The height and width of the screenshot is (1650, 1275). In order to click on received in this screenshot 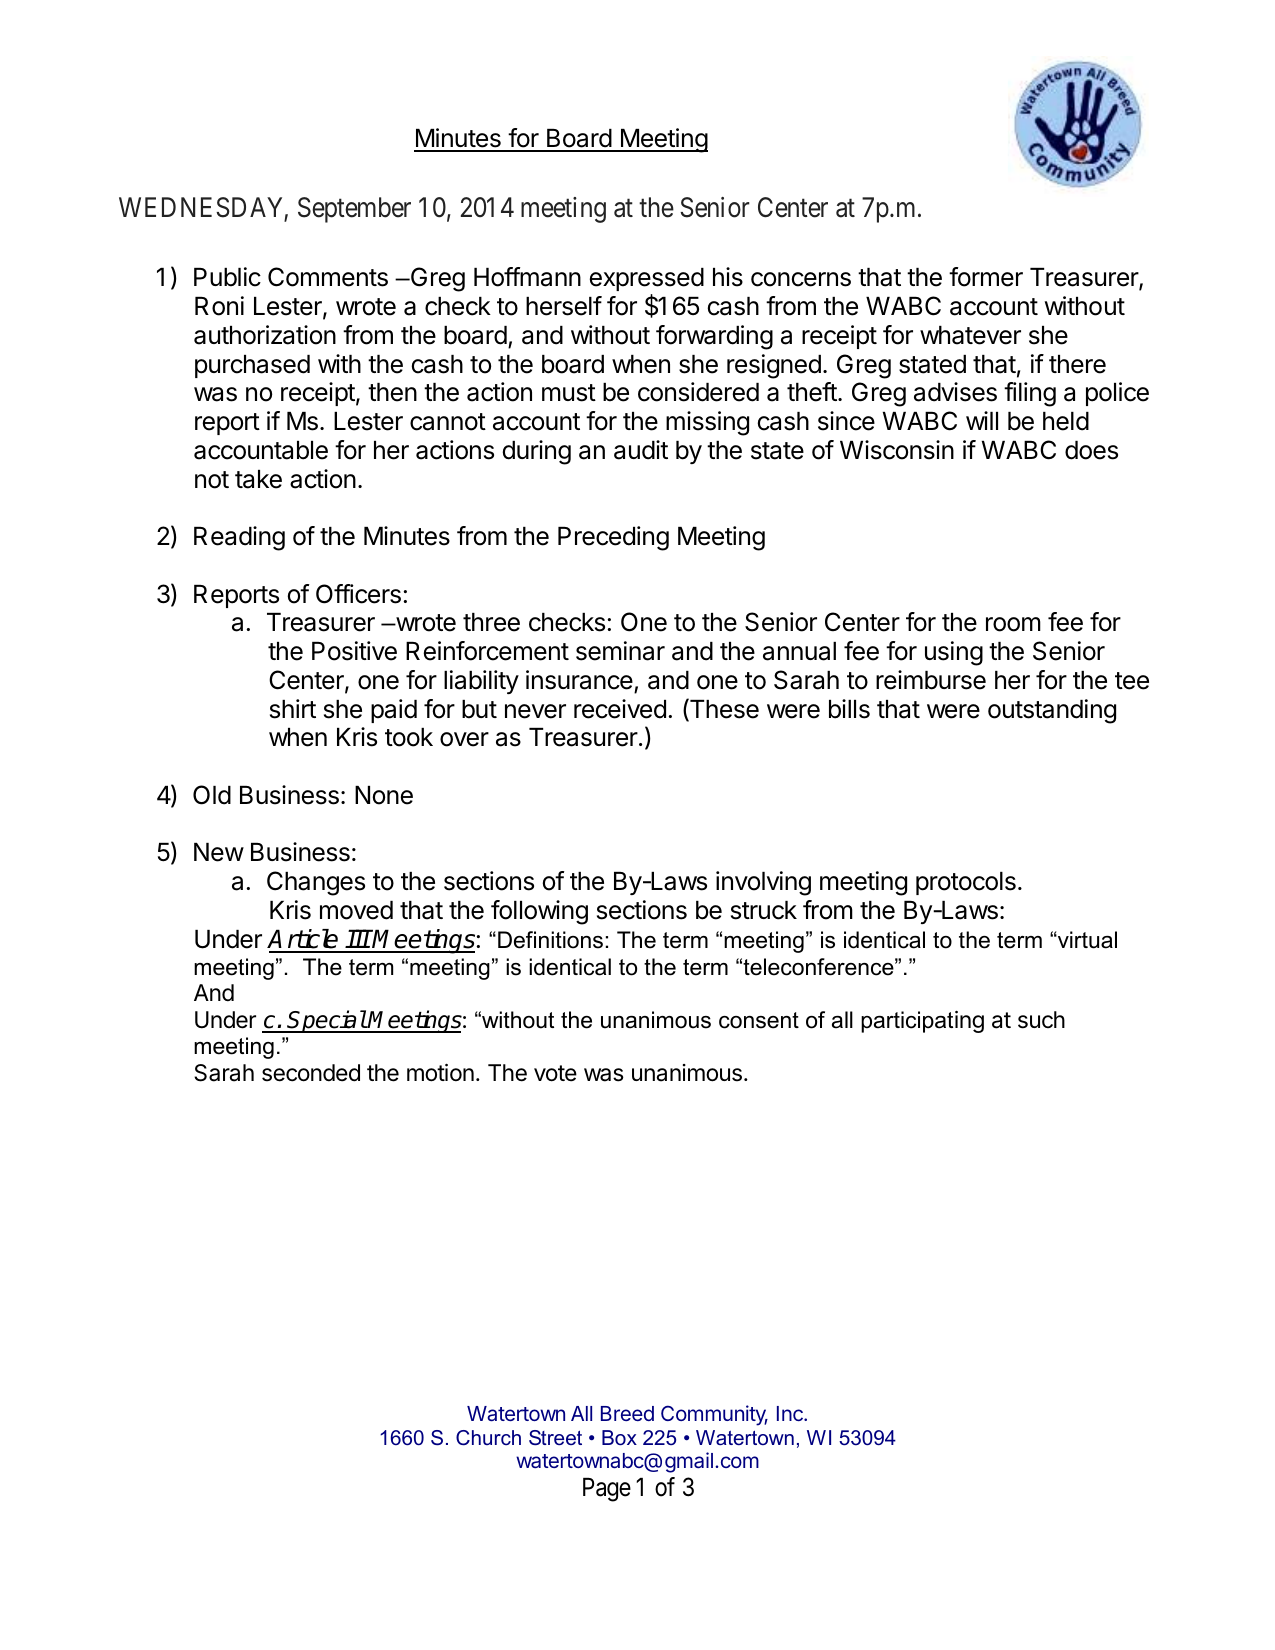, I will do `click(620, 709)`.
